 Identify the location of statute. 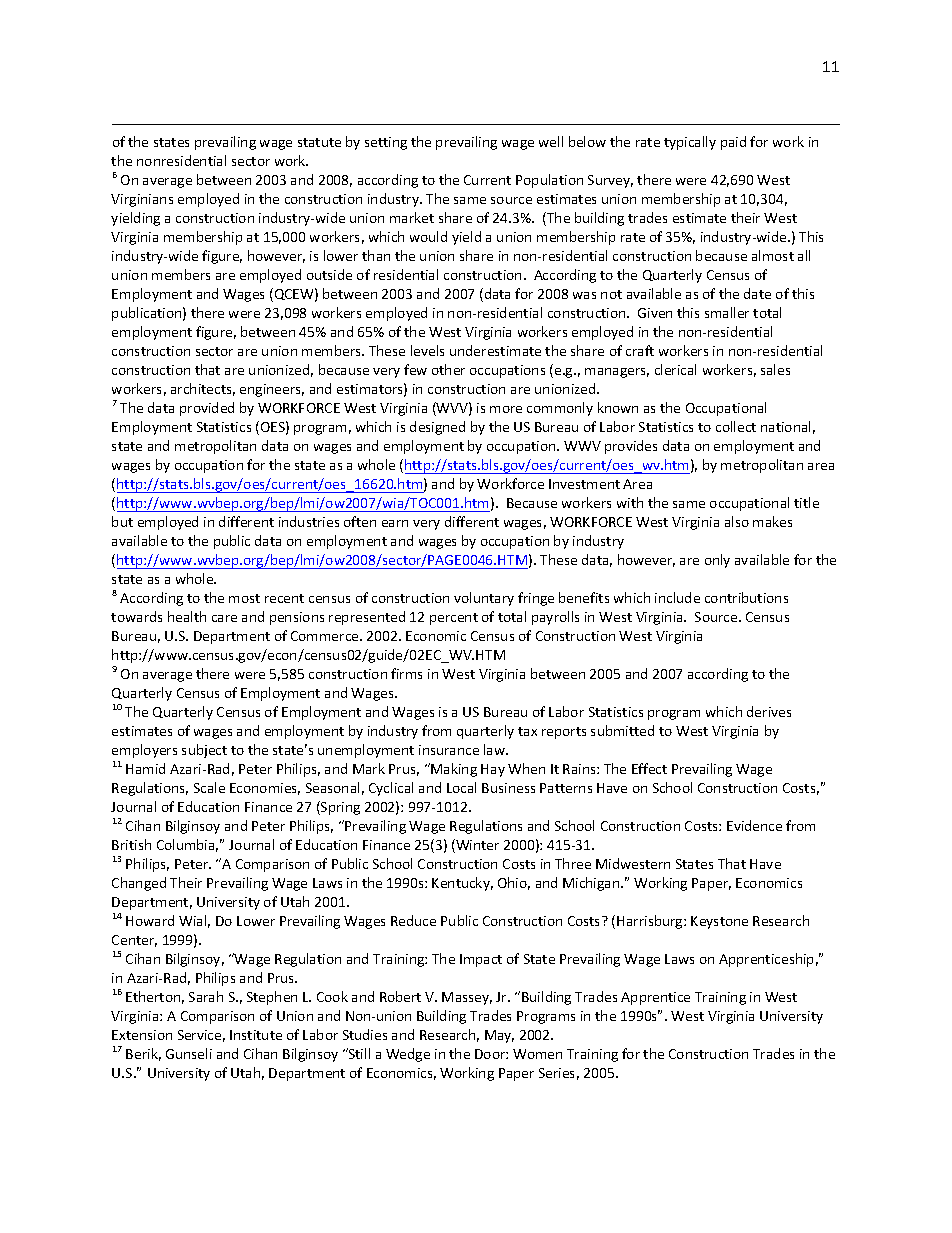
(319, 142).
